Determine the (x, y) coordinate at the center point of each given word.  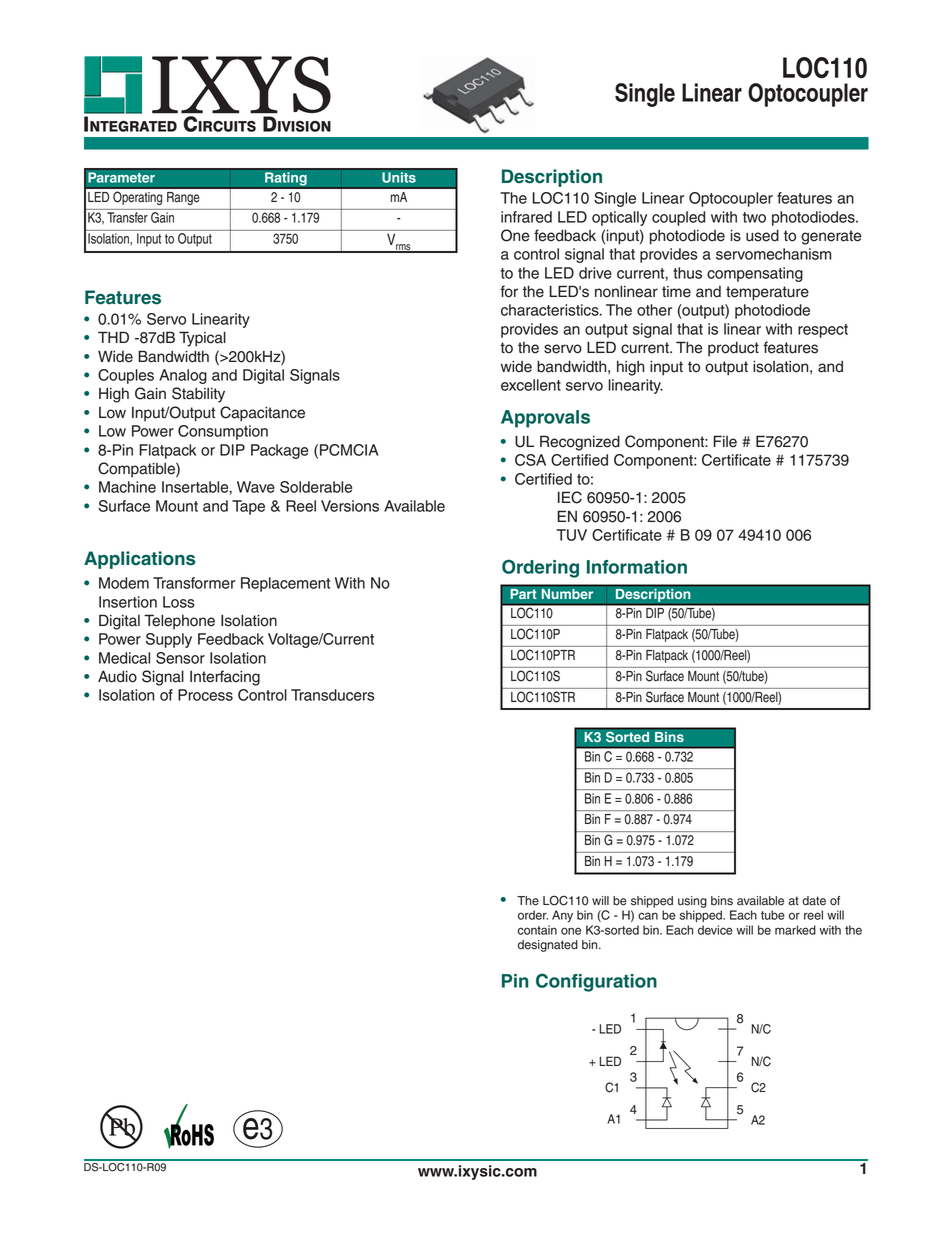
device (715, 930)
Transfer (127, 217)
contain (537, 930)
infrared (526, 217)
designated (548, 946)
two (754, 217)
